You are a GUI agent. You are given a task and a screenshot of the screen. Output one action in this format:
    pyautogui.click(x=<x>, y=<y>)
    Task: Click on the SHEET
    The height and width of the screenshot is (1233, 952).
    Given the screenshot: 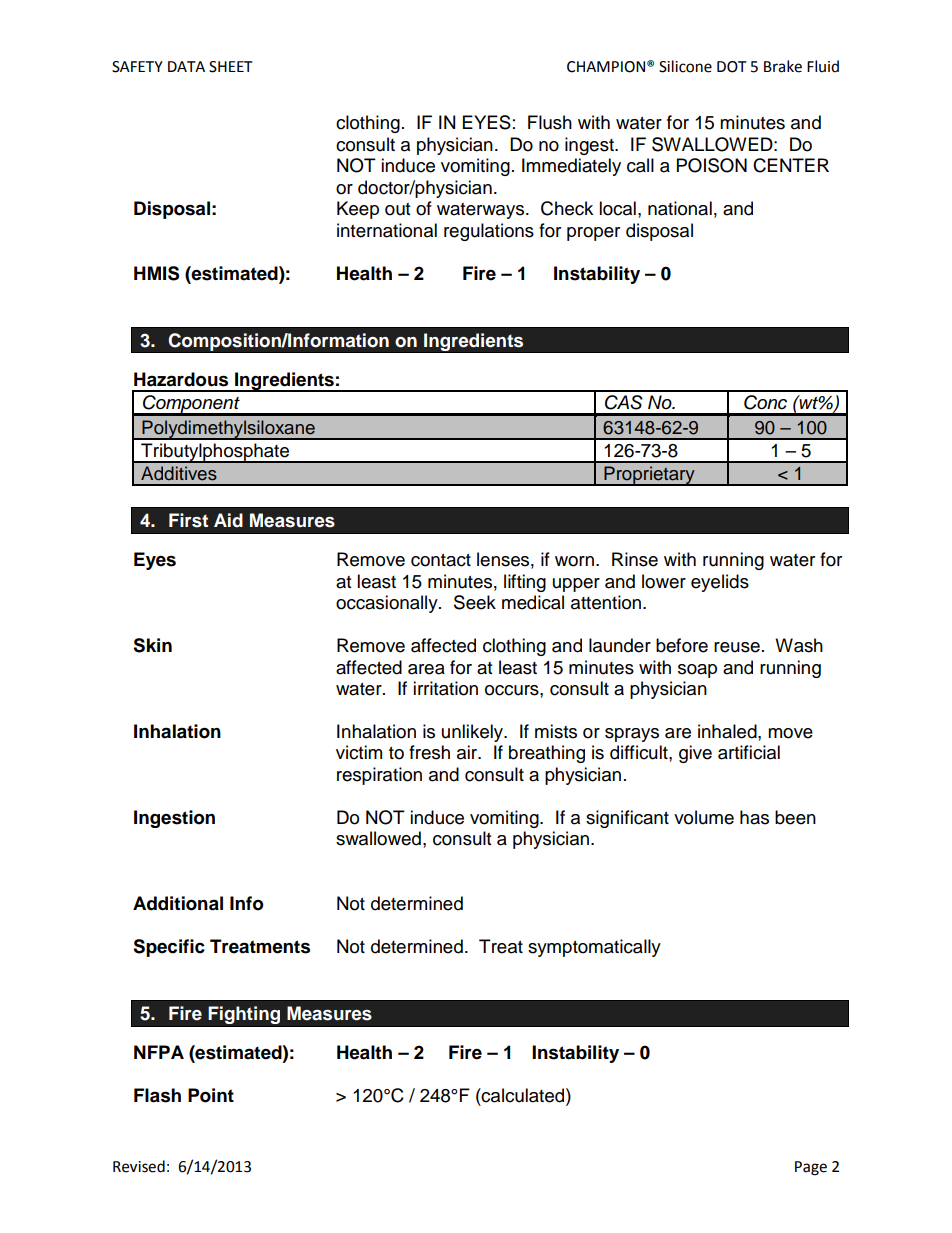 What is the action you would take?
    pyautogui.click(x=231, y=67)
